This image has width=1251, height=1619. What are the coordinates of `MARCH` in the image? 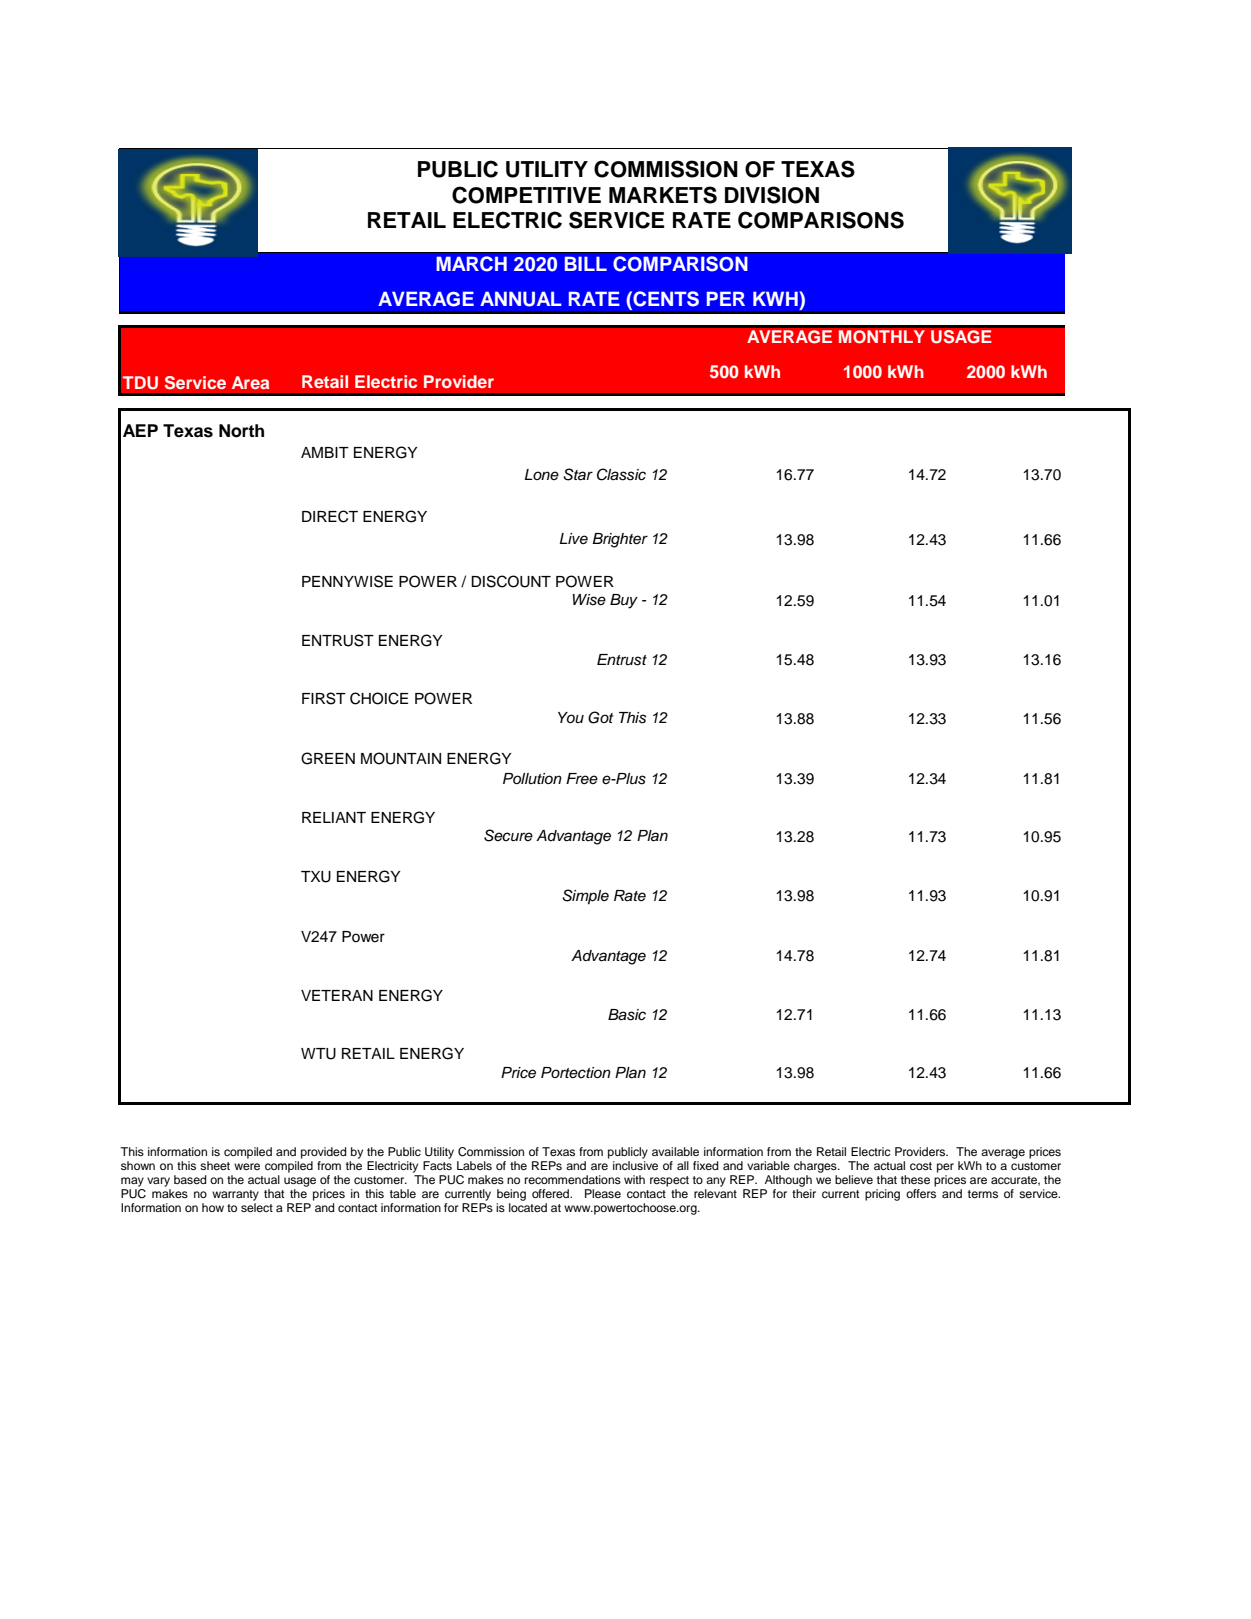 It's located at (471, 264).
